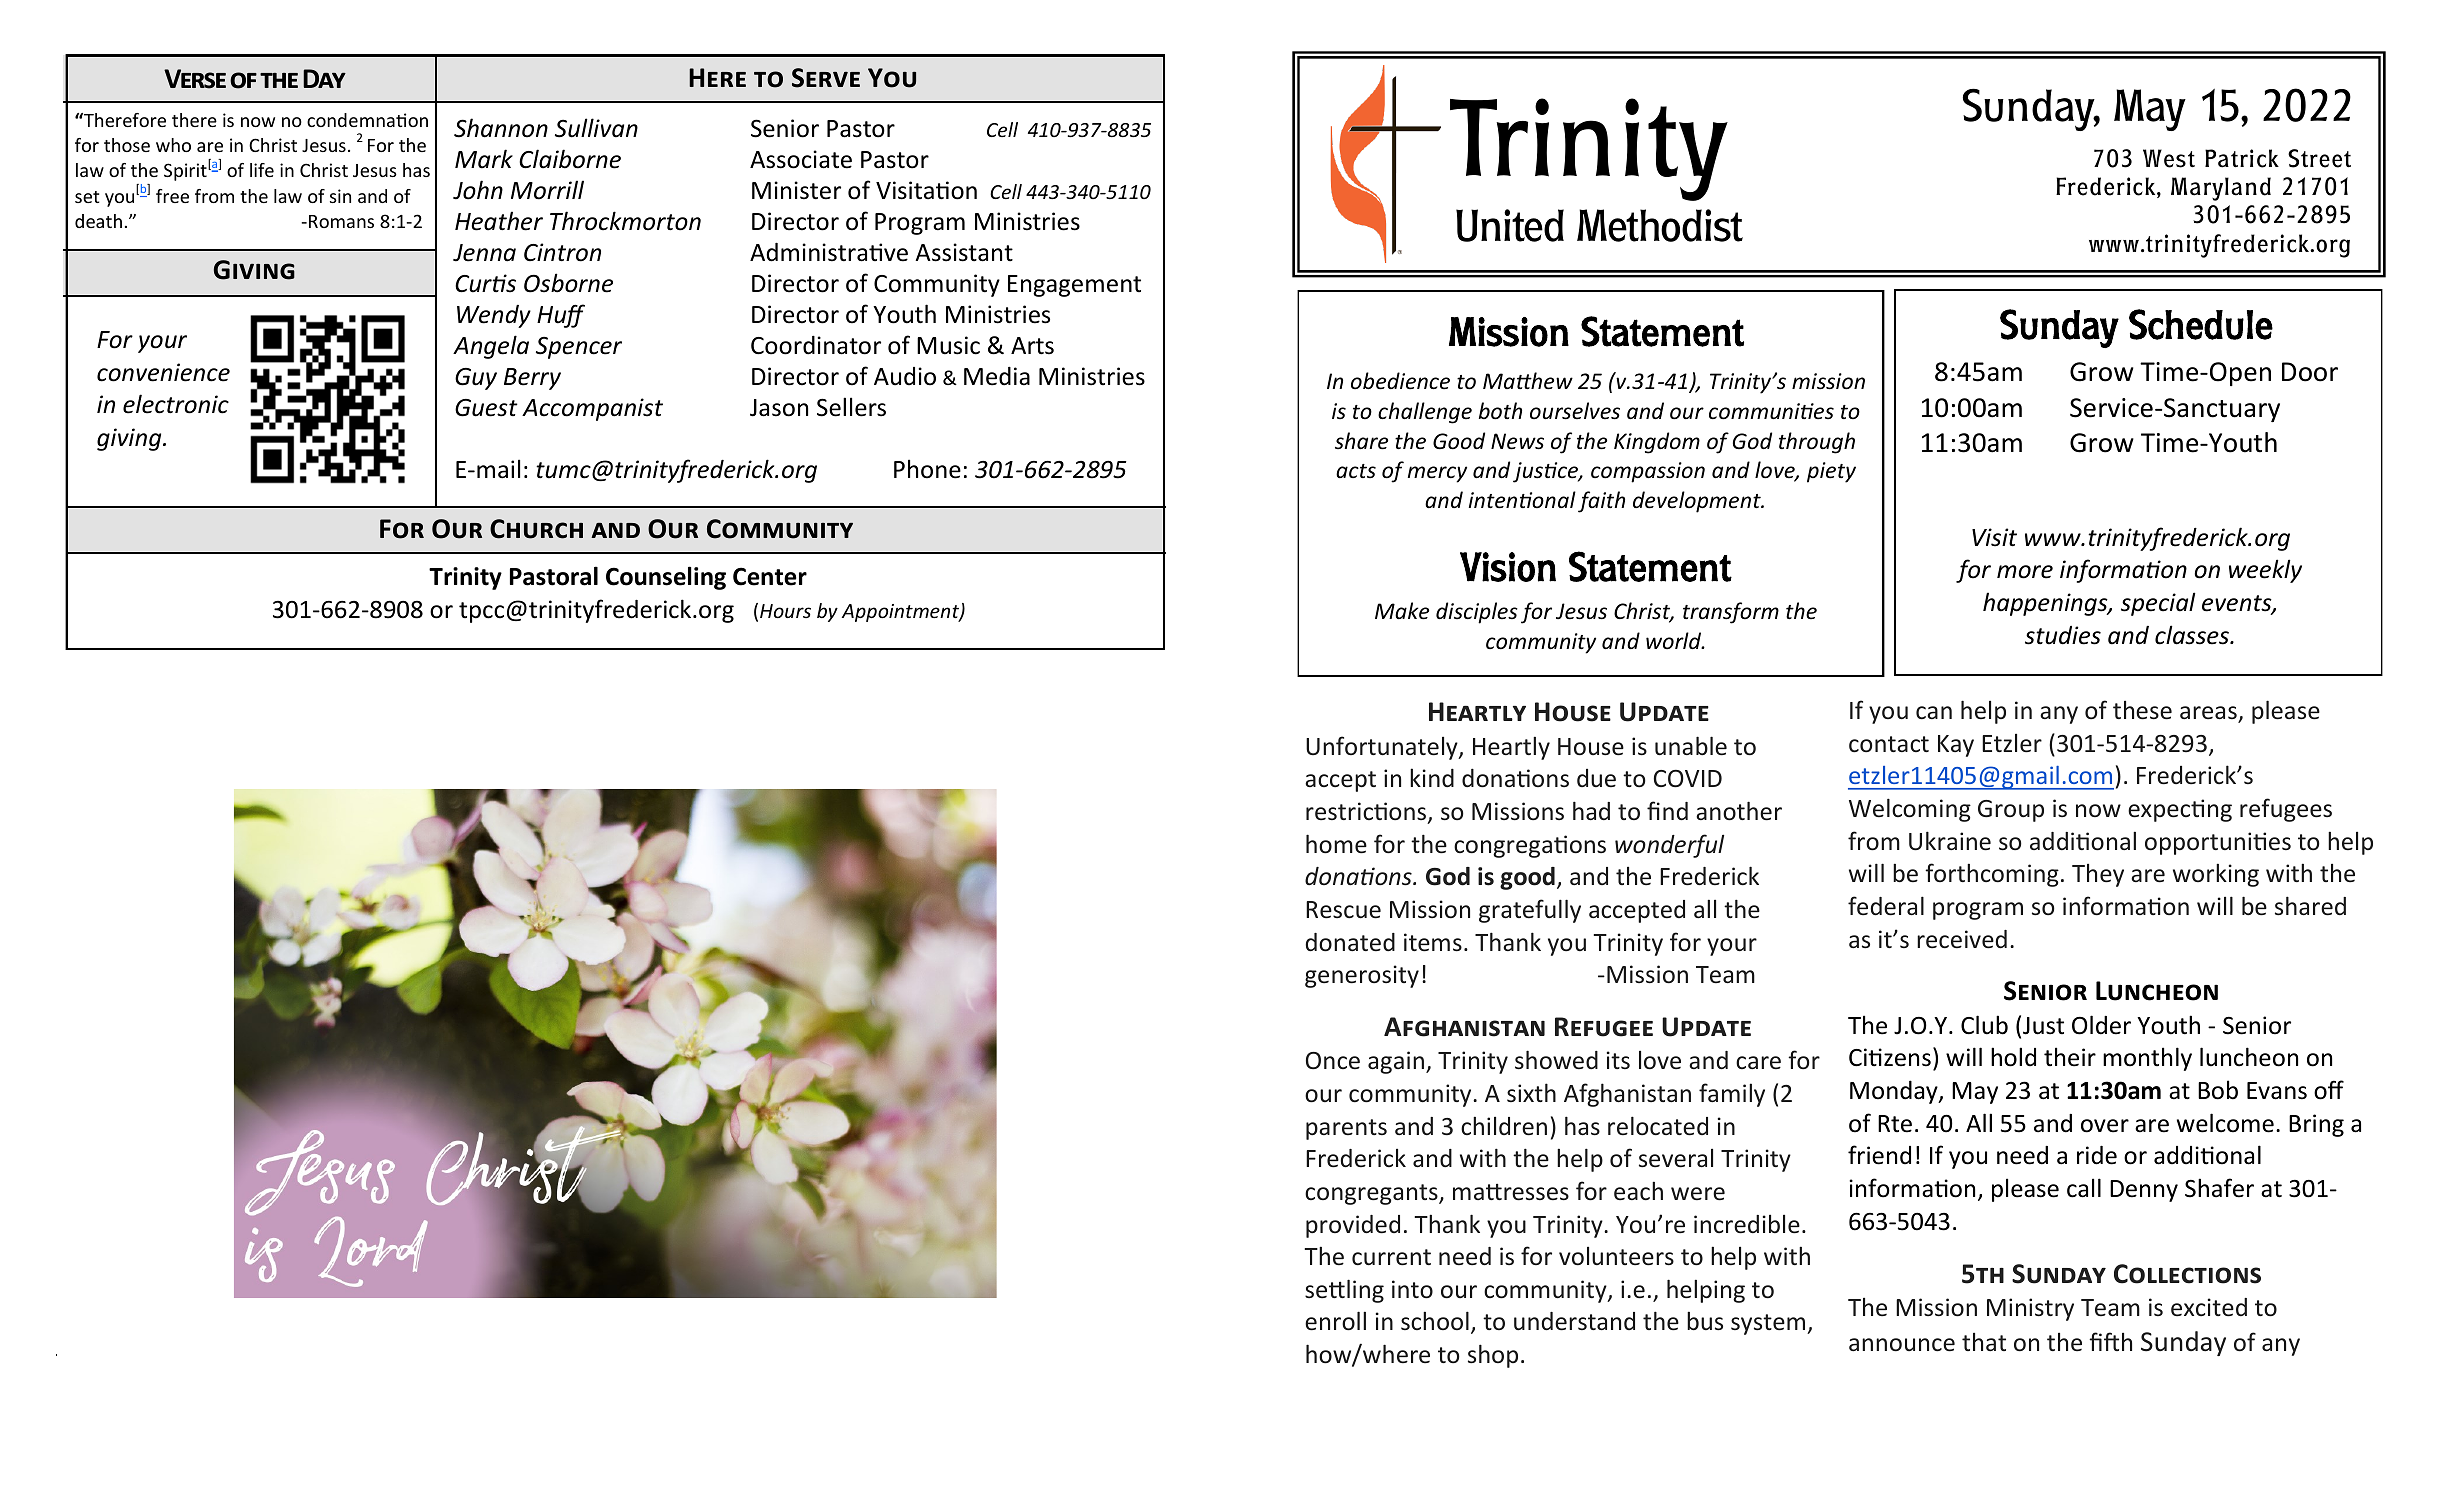  Describe the element at coordinates (2169, 158) in the screenshot. I see `West` at that location.
